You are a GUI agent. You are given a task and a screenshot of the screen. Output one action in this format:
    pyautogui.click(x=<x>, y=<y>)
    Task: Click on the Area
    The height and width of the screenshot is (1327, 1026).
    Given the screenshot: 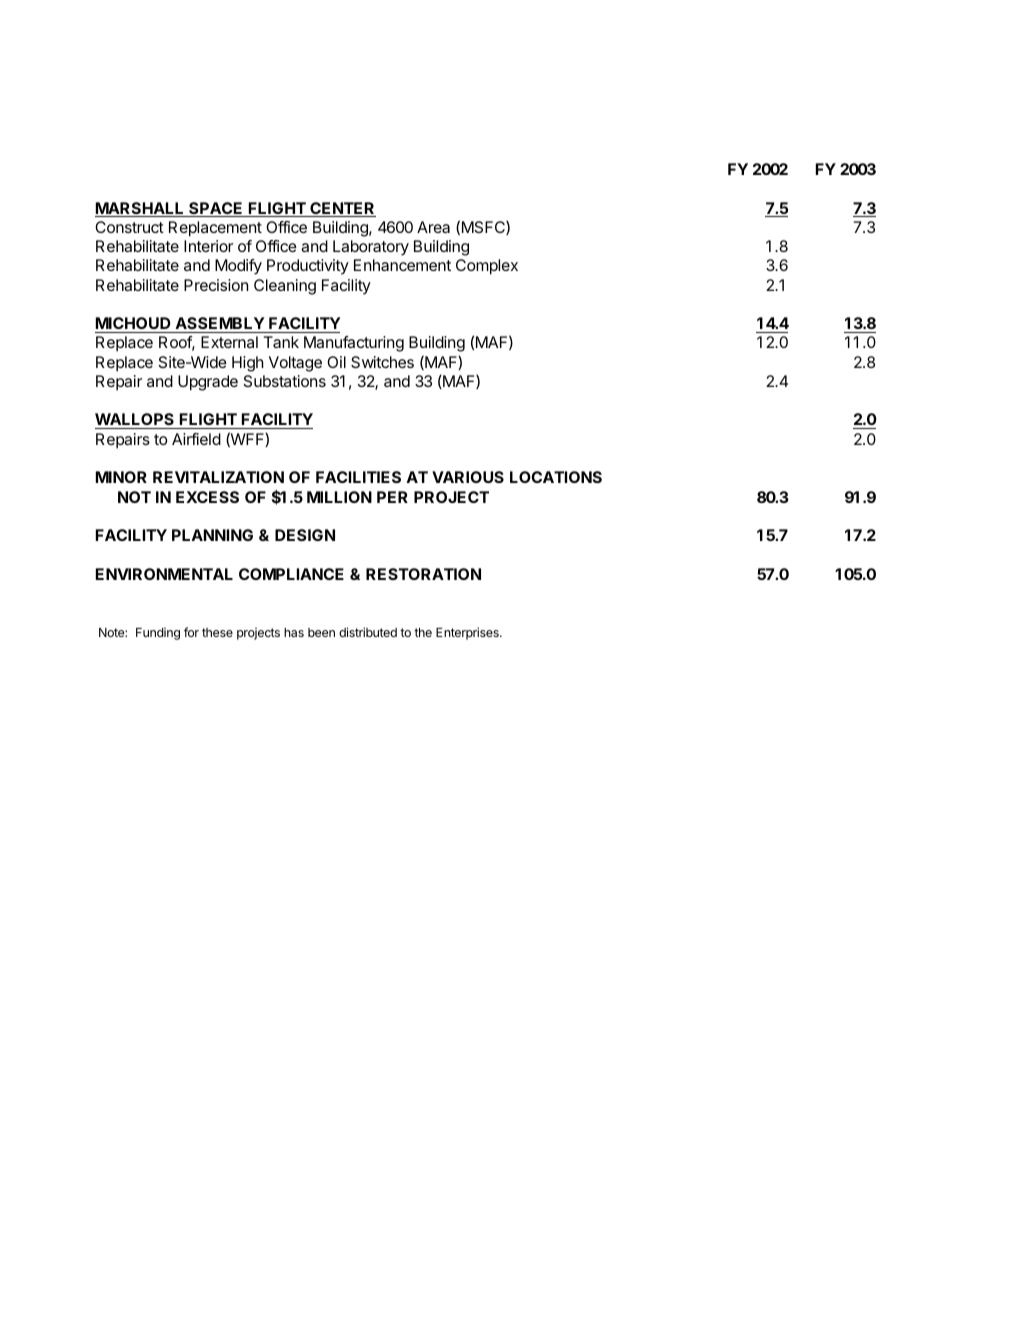 What is the action you would take?
    pyautogui.click(x=433, y=227)
